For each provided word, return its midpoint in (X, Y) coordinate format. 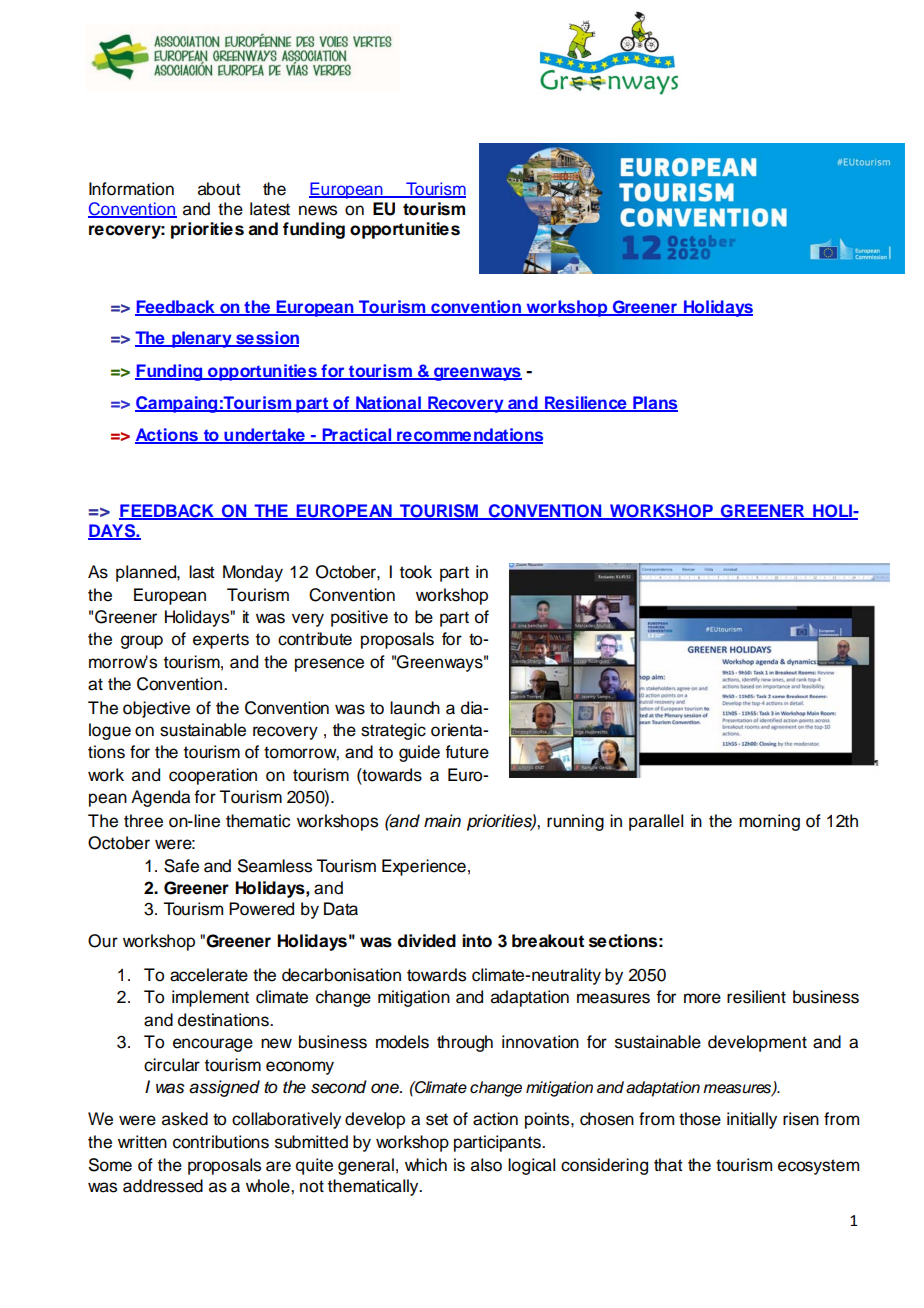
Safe (181, 866)
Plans (654, 404)
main (442, 821)
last (202, 572)
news (318, 210)
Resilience (586, 404)
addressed (163, 1186)
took (416, 572)
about (219, 189)
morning (769, 822)
